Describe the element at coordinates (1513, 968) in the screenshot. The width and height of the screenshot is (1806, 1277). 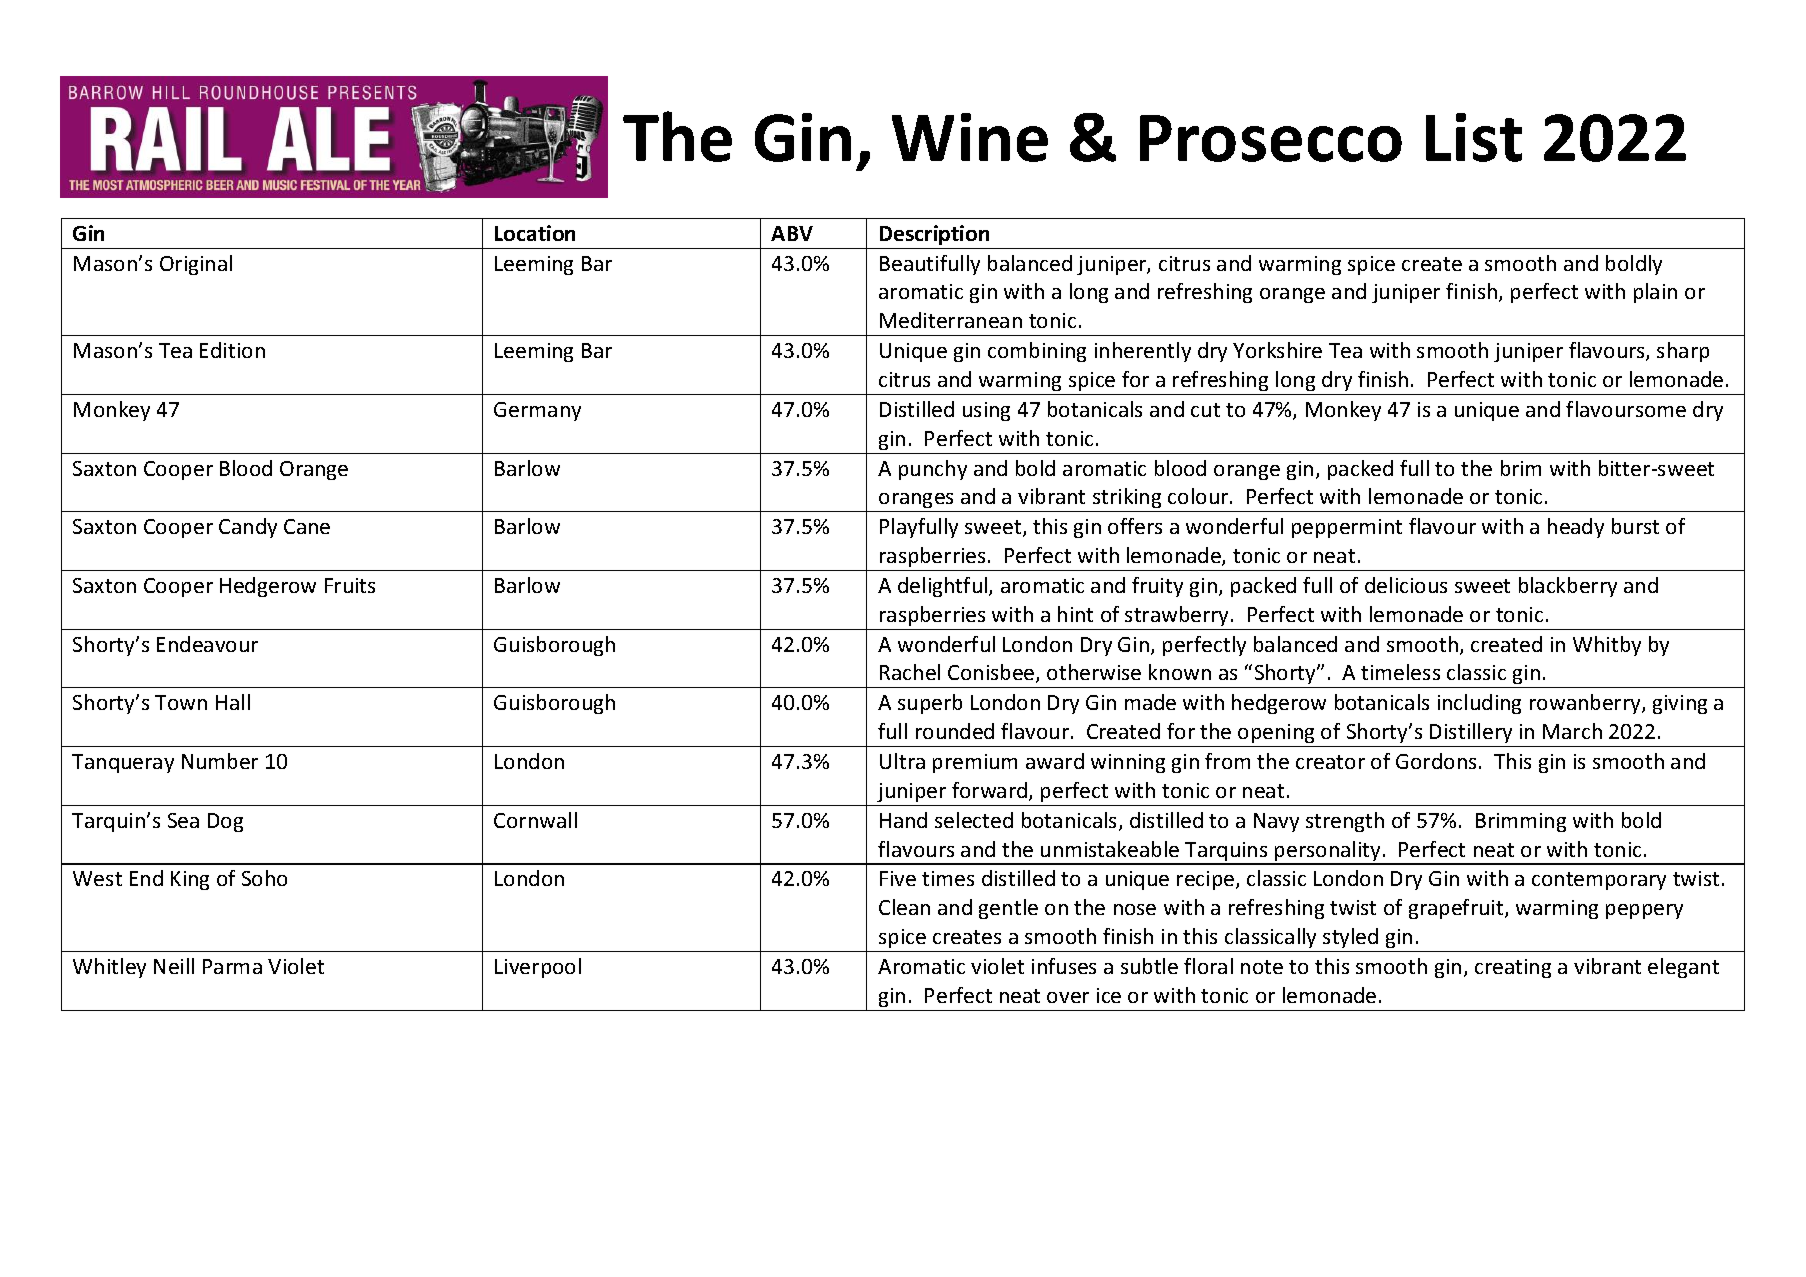
I see `creating` at that location.
